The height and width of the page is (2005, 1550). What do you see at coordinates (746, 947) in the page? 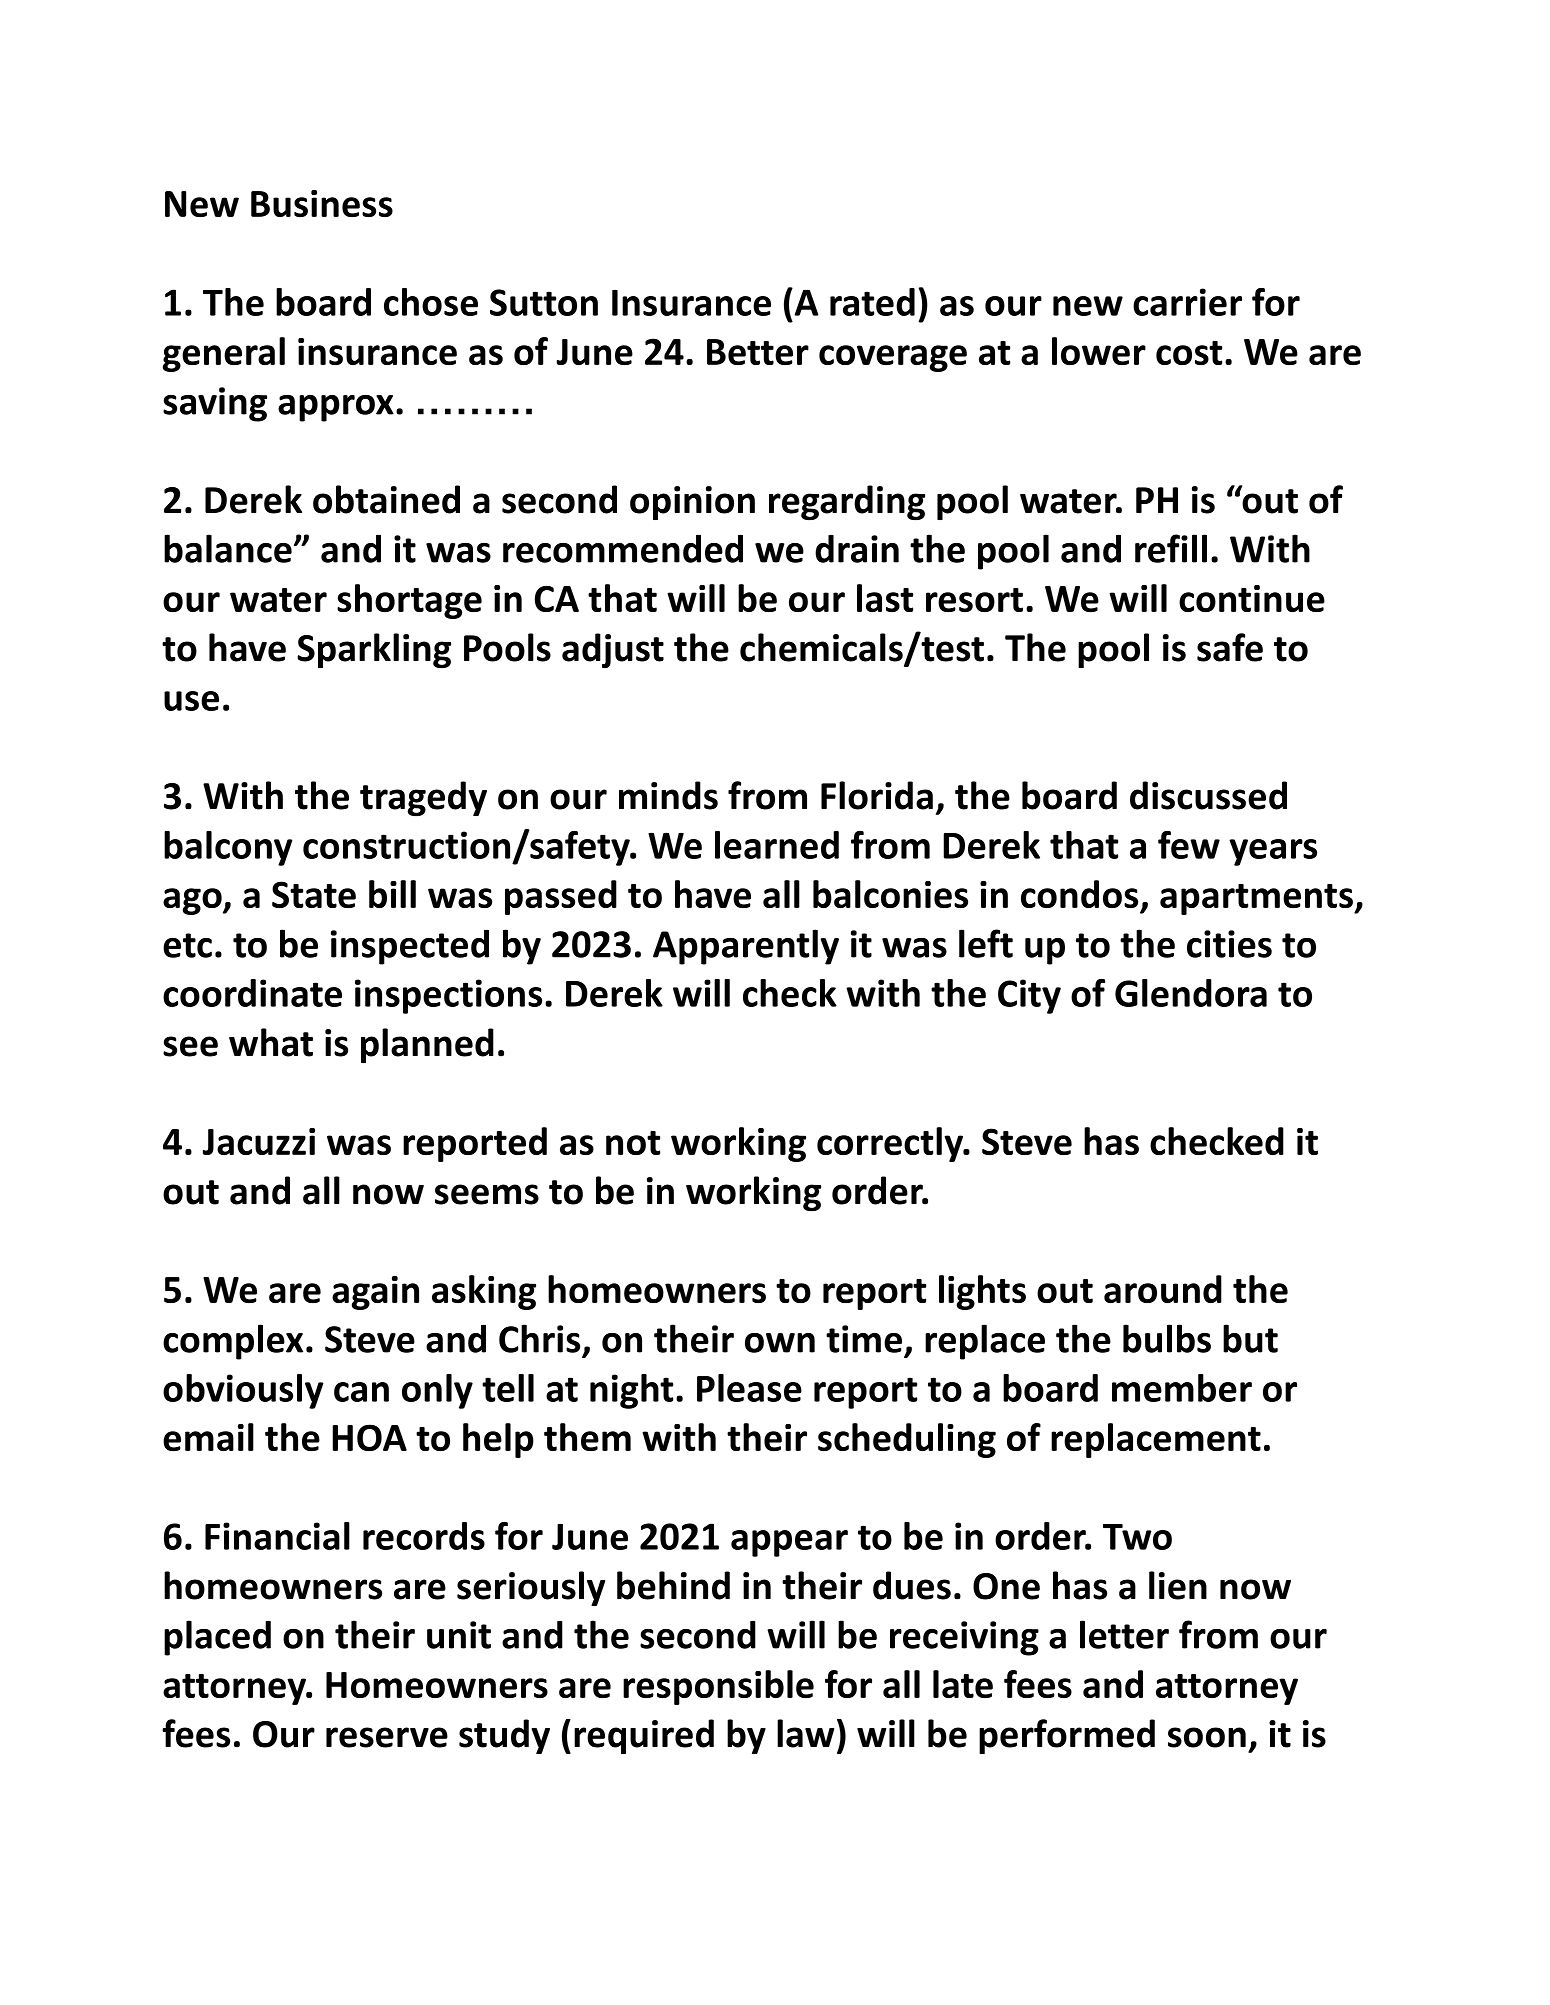
I see `Apparently` at bounding box center [746, 947].
